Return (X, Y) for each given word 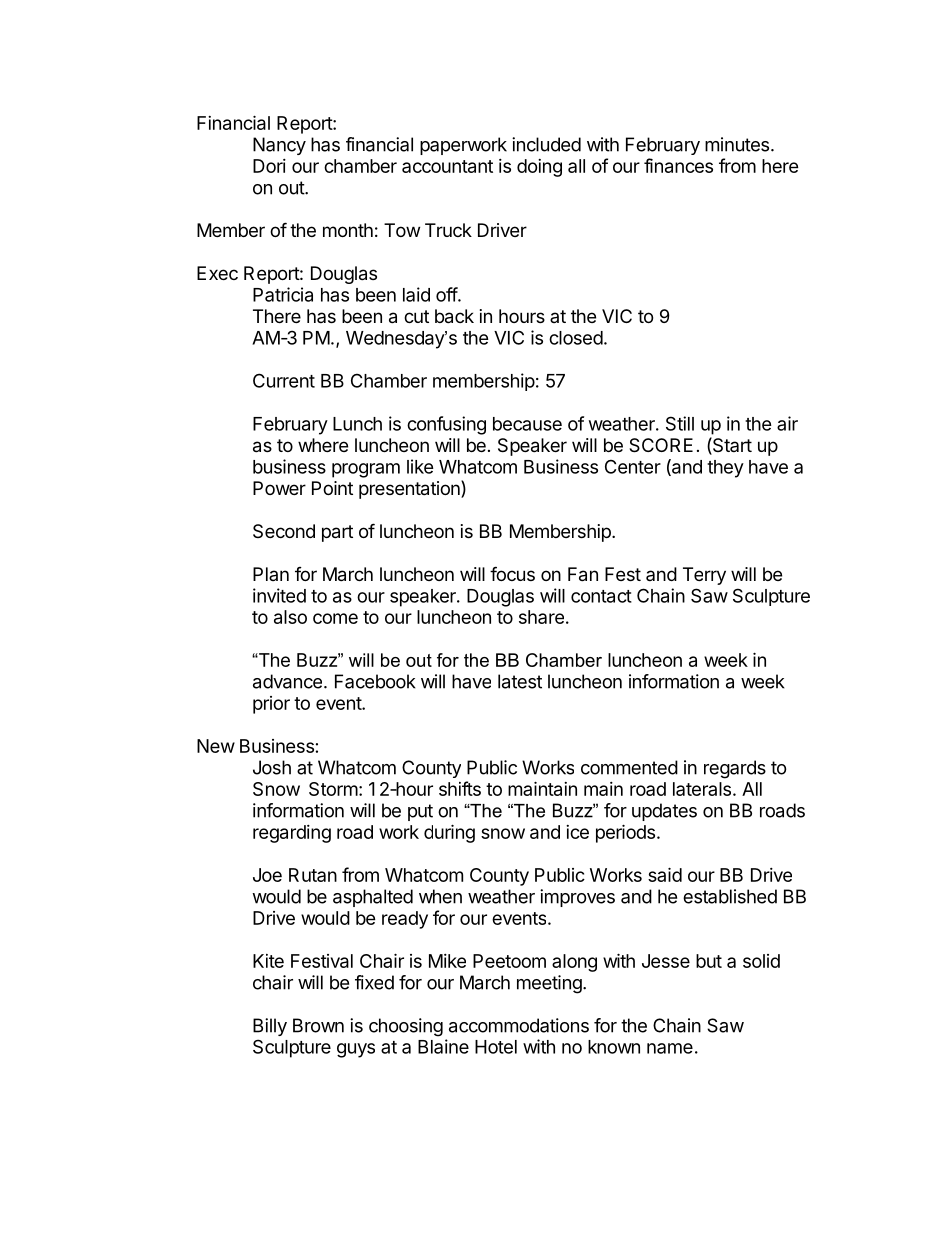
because (527, 424)
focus (512, 573)
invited (279, 595)
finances (678, 165)
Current (284, 380)
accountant (447, 166)
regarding (292, 834)
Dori (269, 166)
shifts (460, 788)
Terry (704, 576)
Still (680, 423)
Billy (270, 1027)
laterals (702, 789)
